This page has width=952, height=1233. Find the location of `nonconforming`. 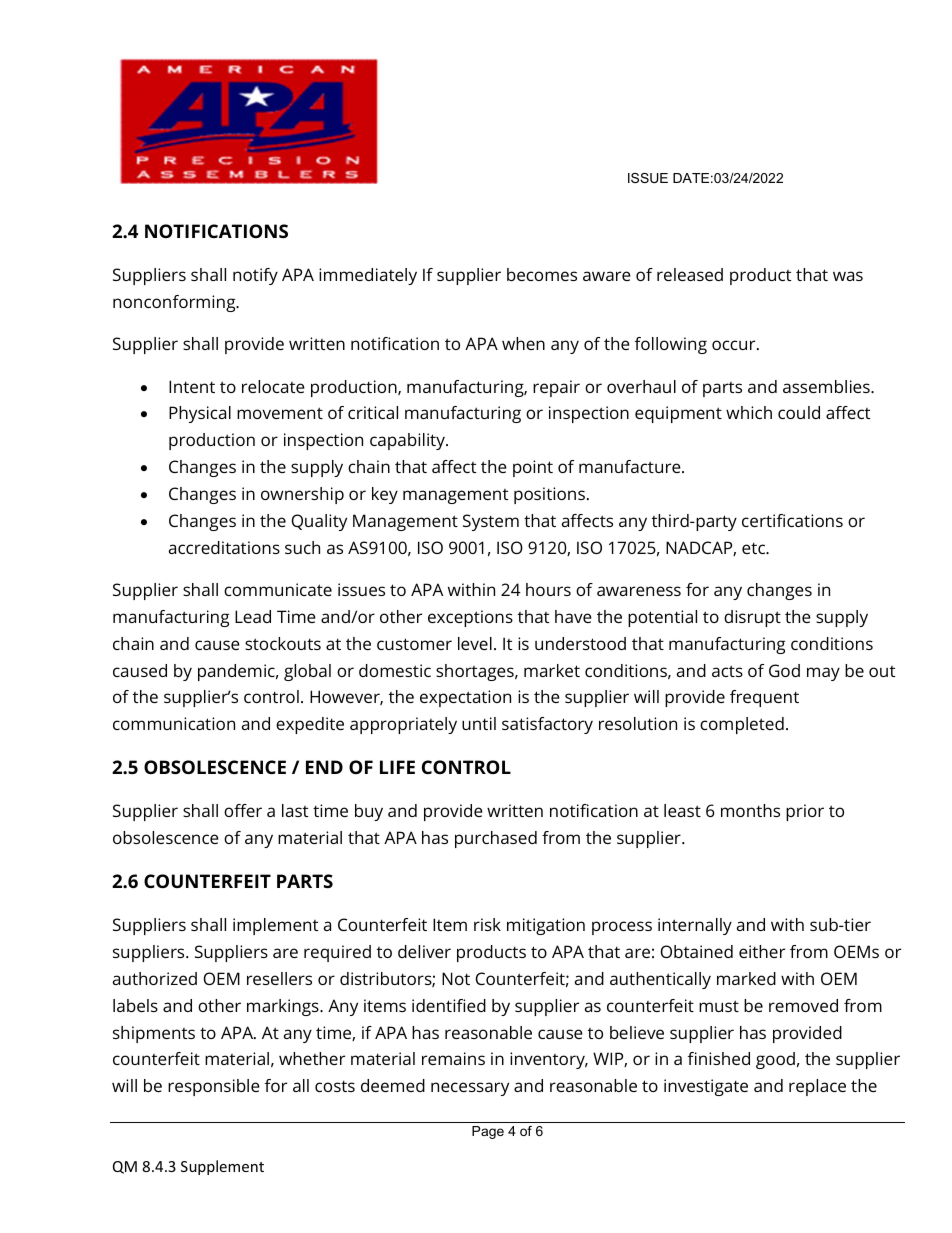

nonconforming is located at coordinates (175, 303).
